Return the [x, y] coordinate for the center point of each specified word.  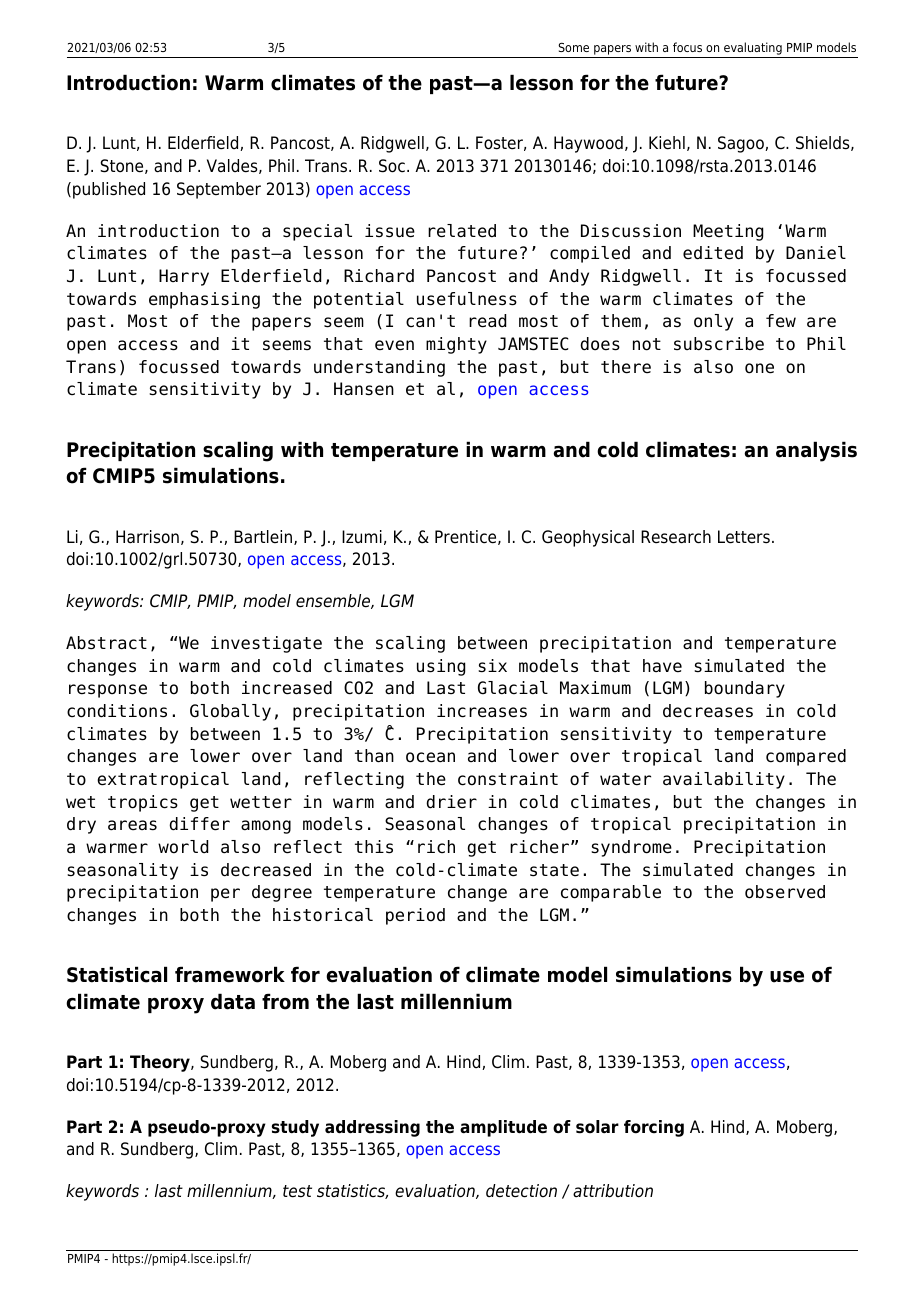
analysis [816, 451]
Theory [161, 1063]
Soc [392, 166]
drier [451, 802]
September [219, 190]
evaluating [753, 50]
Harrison [147, 537]
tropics [143, 803]
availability [724, 780]
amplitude [503, 1128]
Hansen [364, 389]
